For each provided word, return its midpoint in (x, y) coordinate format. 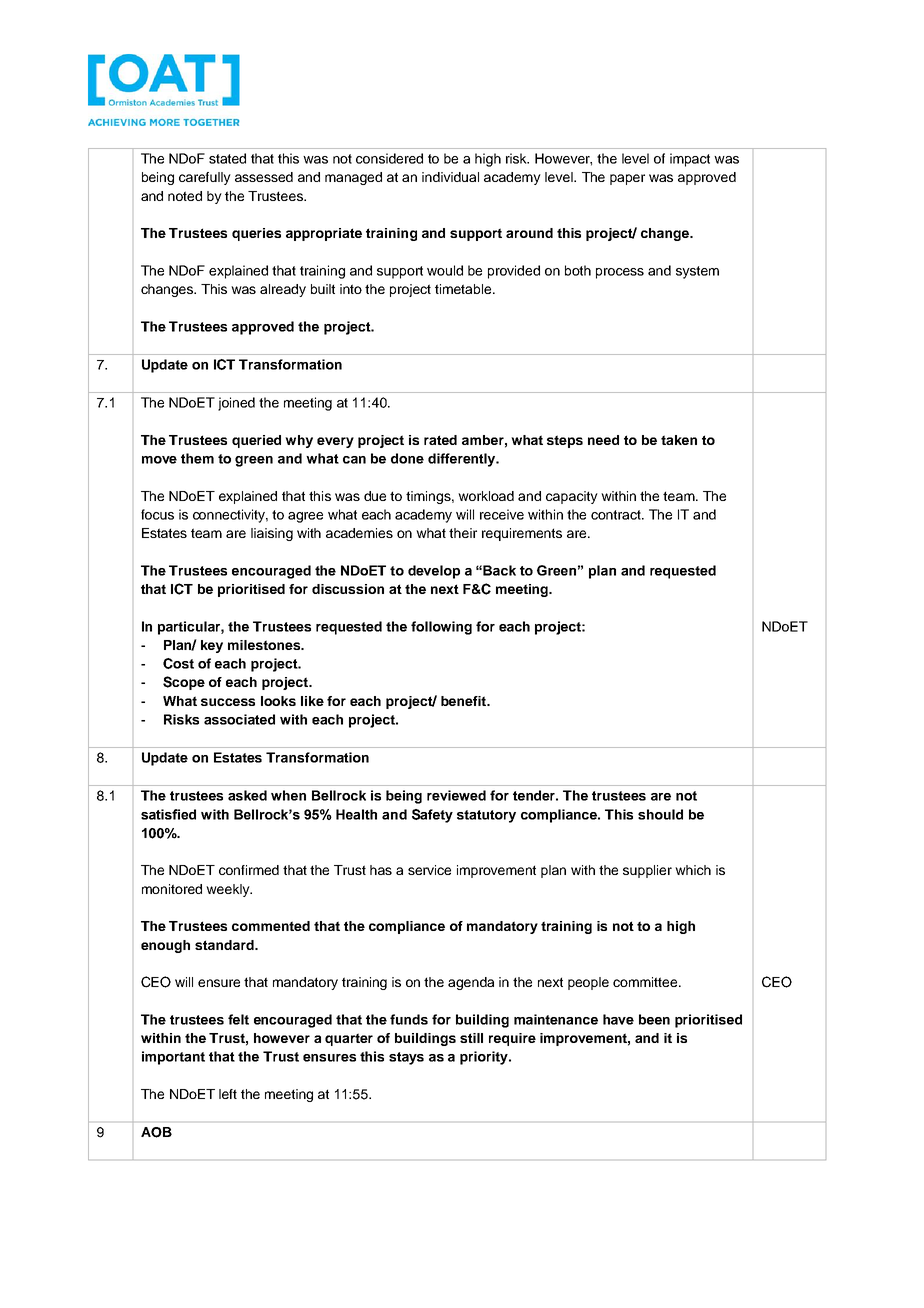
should (660, 814)
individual (450, 177)
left (228, 1094)
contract (617, 515)
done (407, 458)
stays (406, 1058)
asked (247, 795)
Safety (432, 816)
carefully (205, 178)
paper (627, 179)
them (197, 458)
